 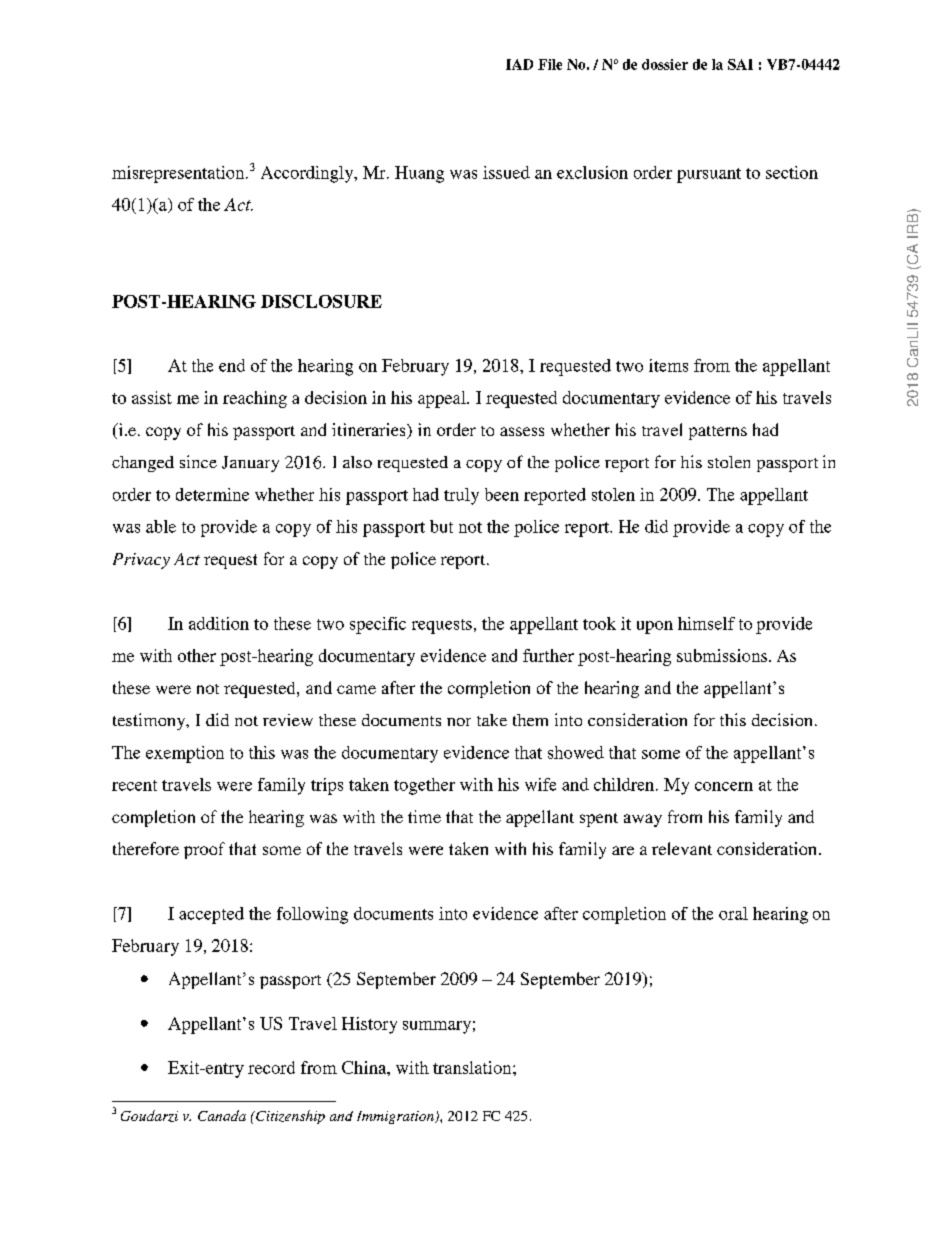 I want to click on SAI, so click(x=740, y=64).
